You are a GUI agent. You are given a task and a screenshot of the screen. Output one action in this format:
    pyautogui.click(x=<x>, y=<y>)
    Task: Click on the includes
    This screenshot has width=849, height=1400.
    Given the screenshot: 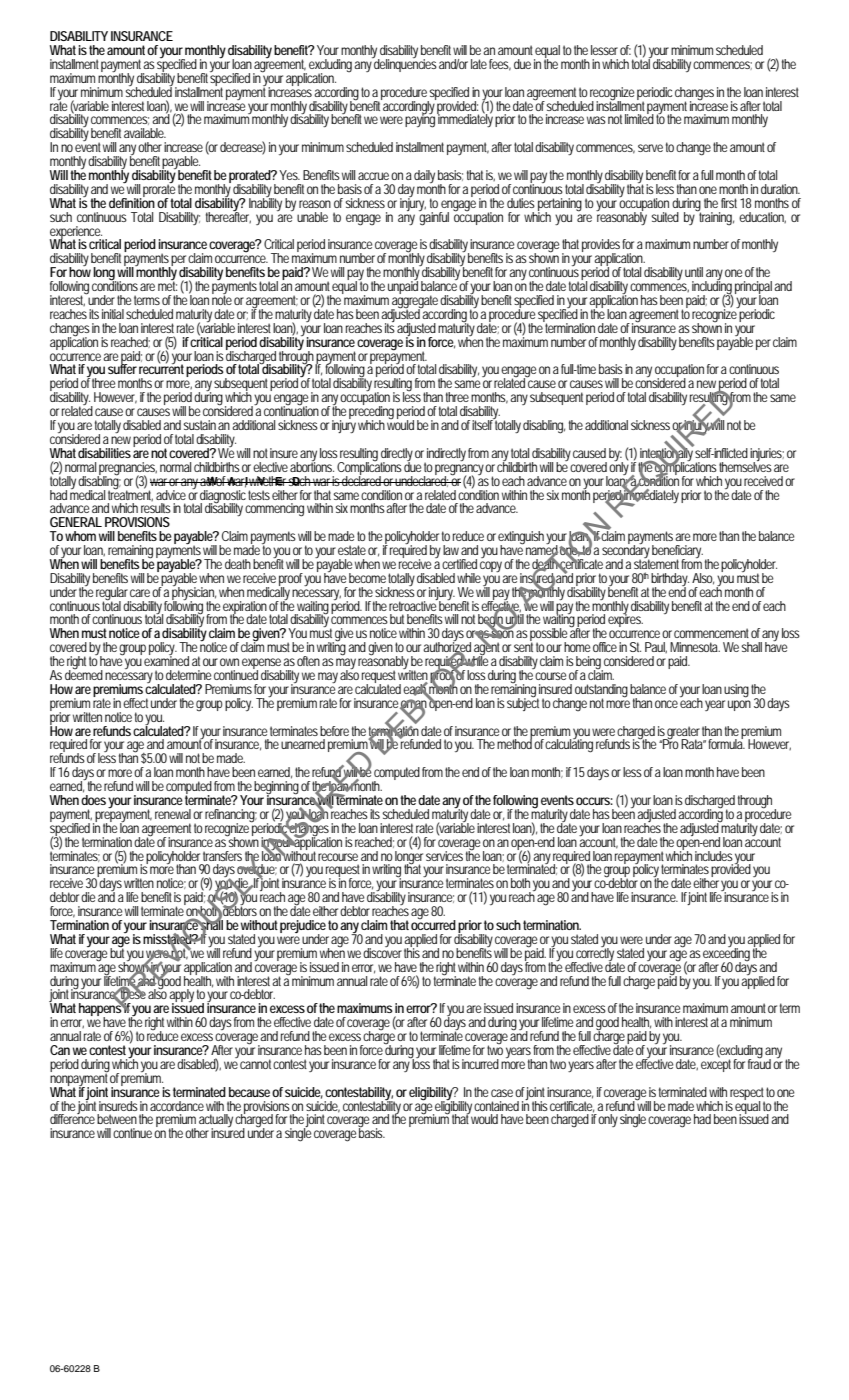 What is the action you would take?
    pyautogui.click(x=714, y=856)
